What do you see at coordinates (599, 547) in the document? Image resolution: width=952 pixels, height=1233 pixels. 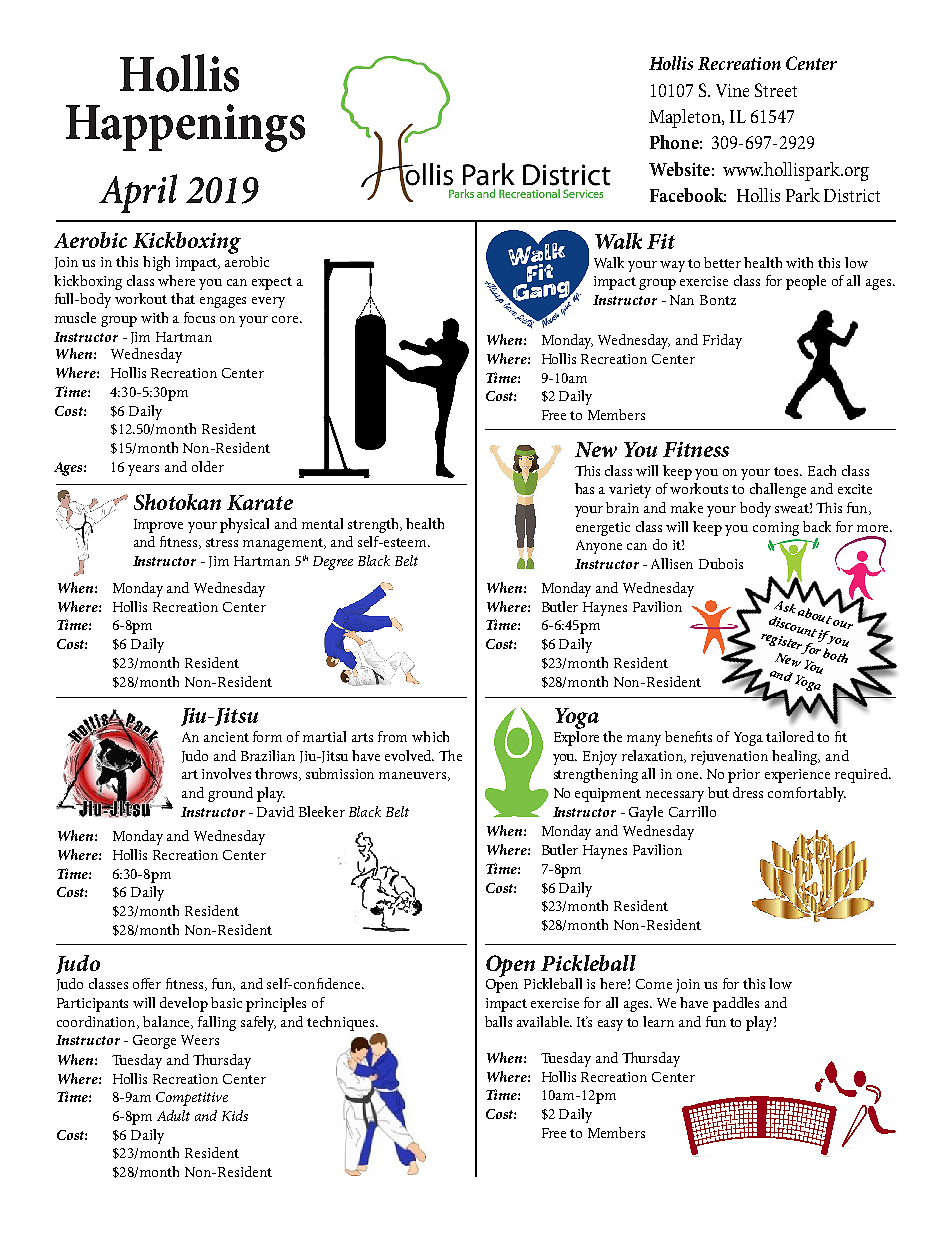 I see `Anyone` at bounding box center [599, 547].
